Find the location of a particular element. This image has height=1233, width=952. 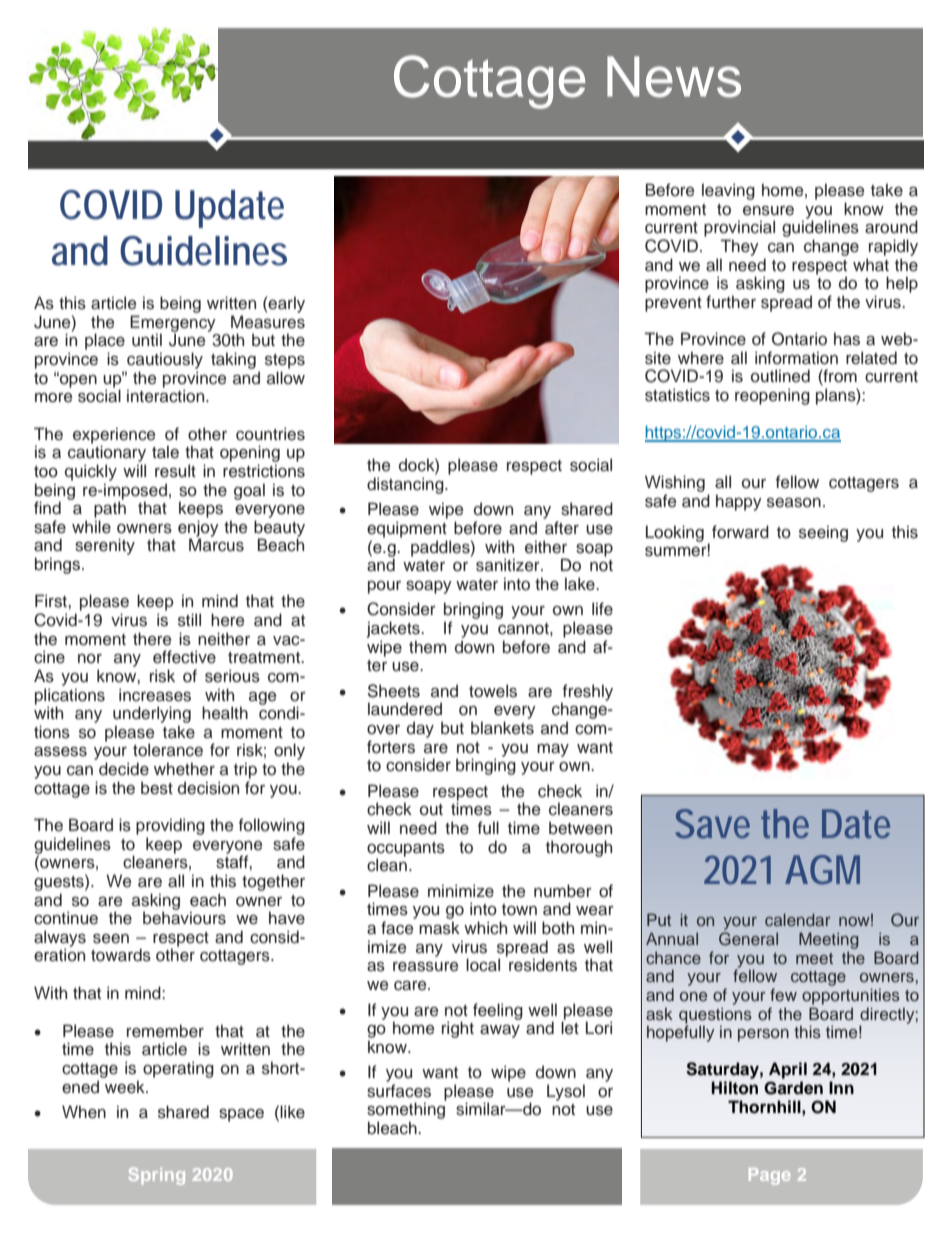

early is located at coordinates (286, 304).
